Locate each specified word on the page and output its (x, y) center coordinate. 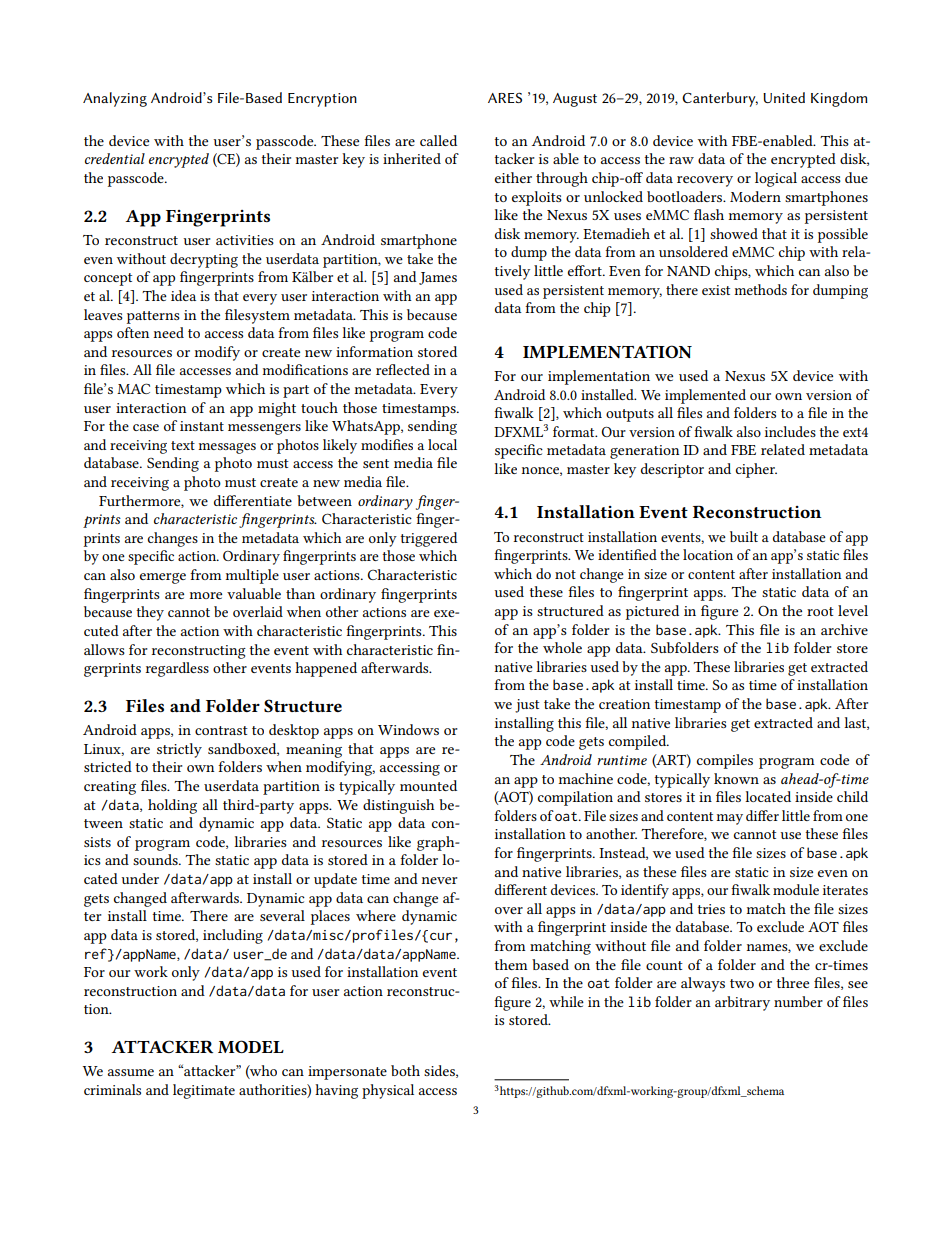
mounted (428, 785)
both (405, 1070)
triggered (428, 539)
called (438, 140)
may (729, 819)
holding (172, 806)
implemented (705, 396)
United (784, 97)
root (820, 611)
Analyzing (115, 99)
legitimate (204, 1091)
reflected (403, 369)
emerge (163, 578)
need (169, 332)
